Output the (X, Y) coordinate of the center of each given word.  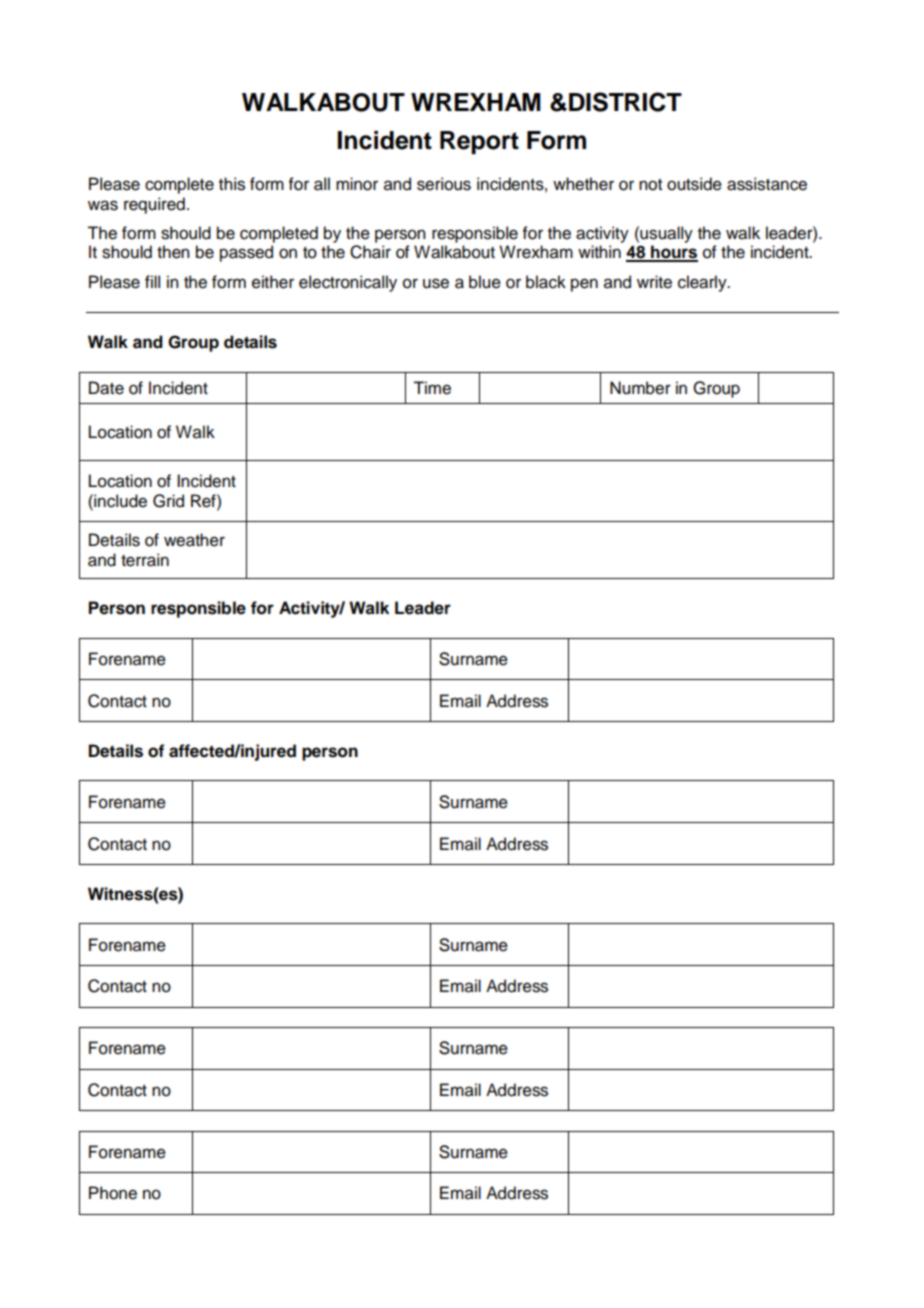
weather (194, 540)
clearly (703, 283)
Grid (168, 501)
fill (152, 281)
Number (640, 388)
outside (694, 184)
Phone (113, 1193)
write (654, 282)
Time (432, 388)
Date (106, 388)
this (232, 184)
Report (479, 143)
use (436, 283)
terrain (145, 560)
